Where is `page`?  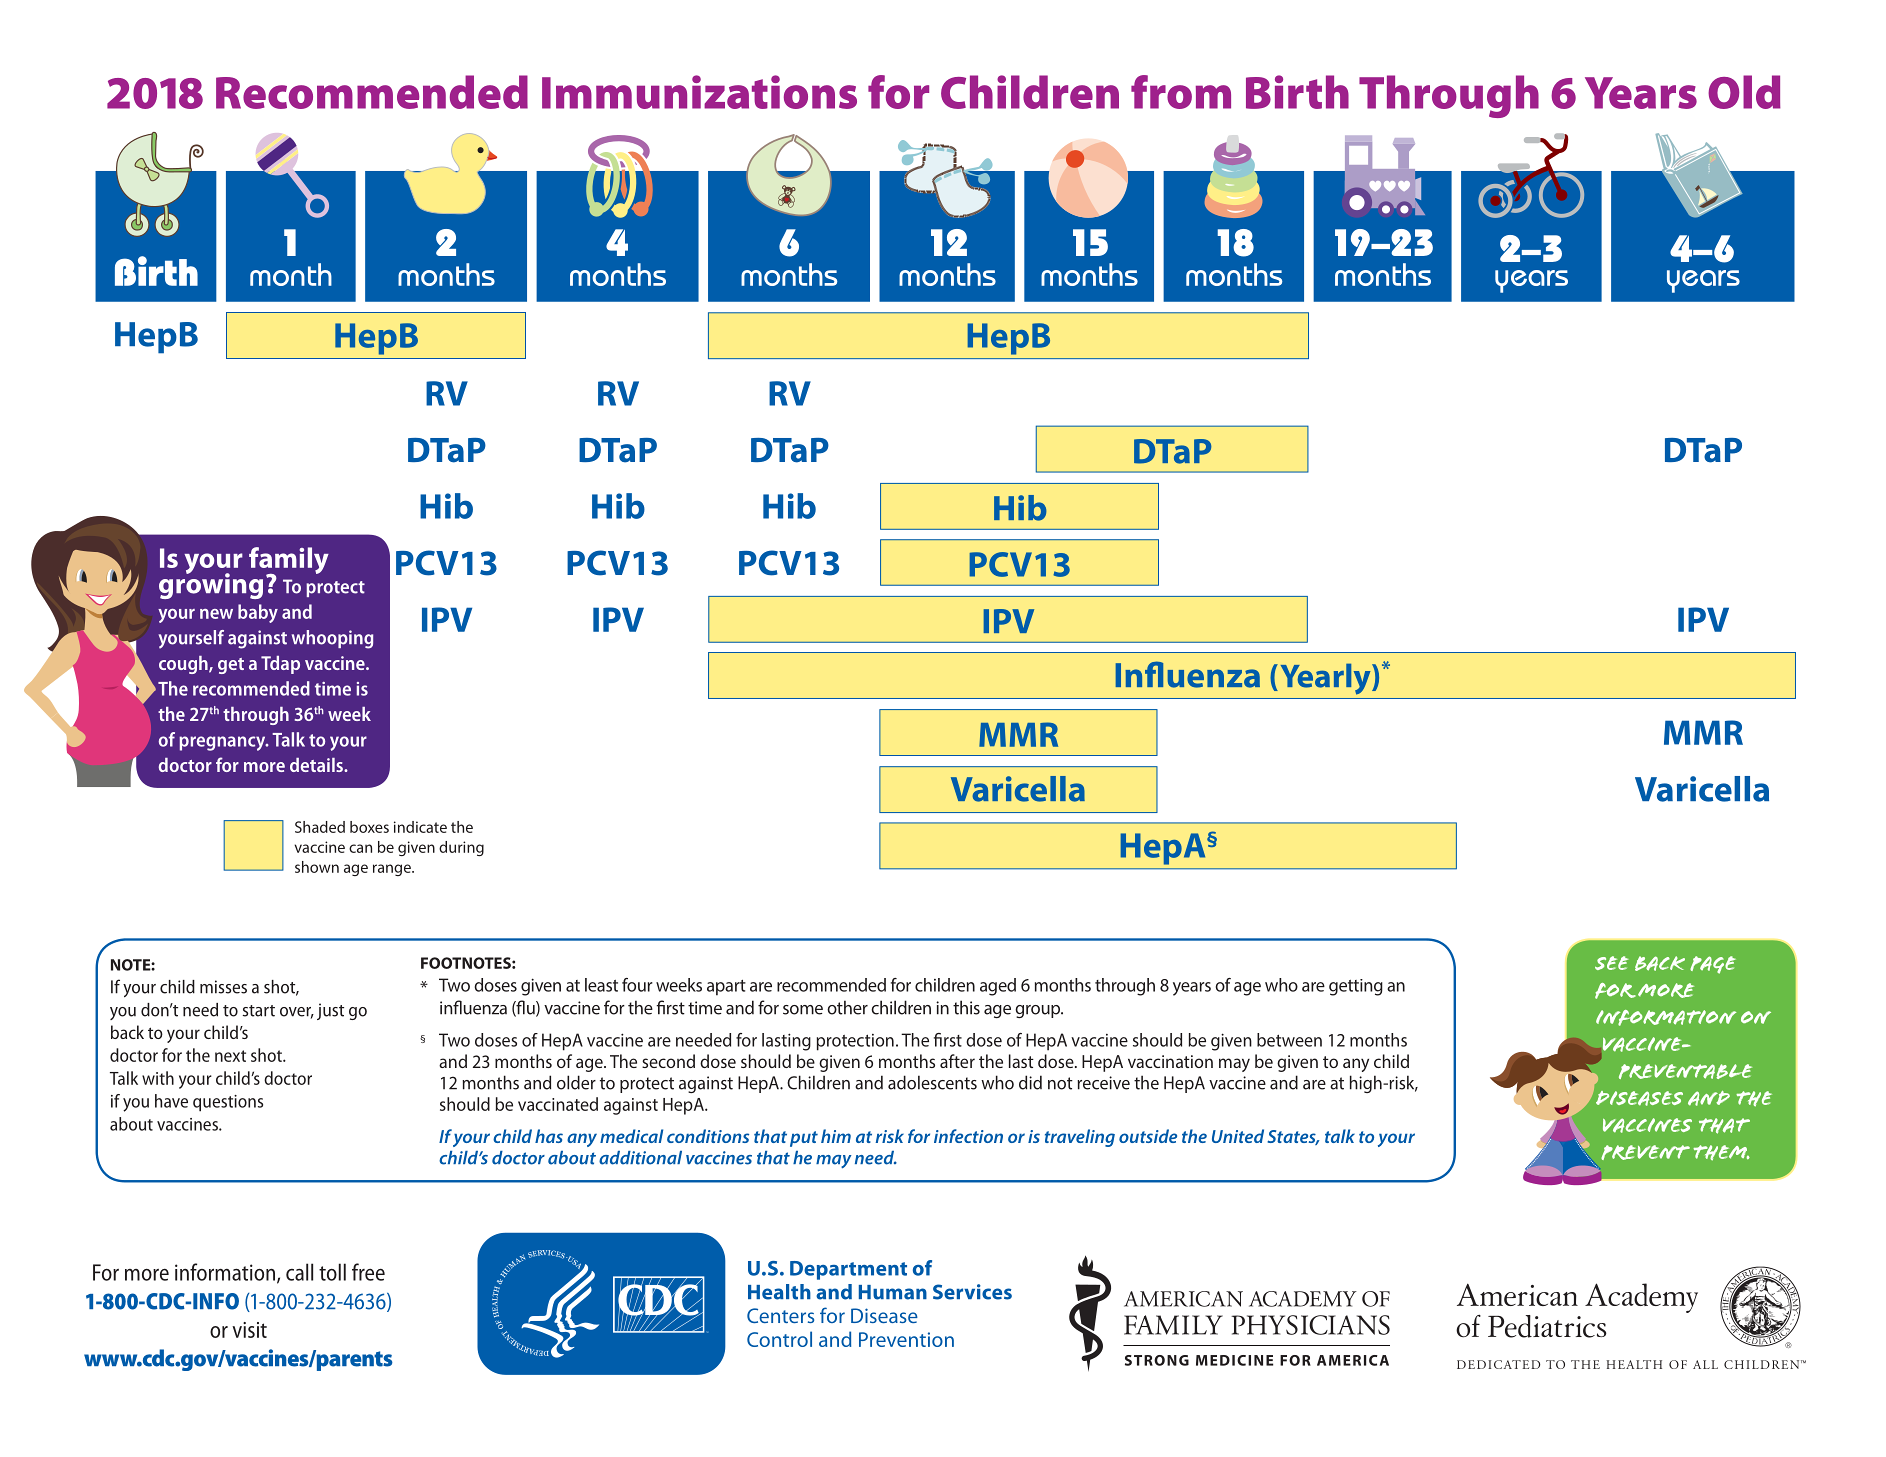
page is located at coordinates (1713, 965).
